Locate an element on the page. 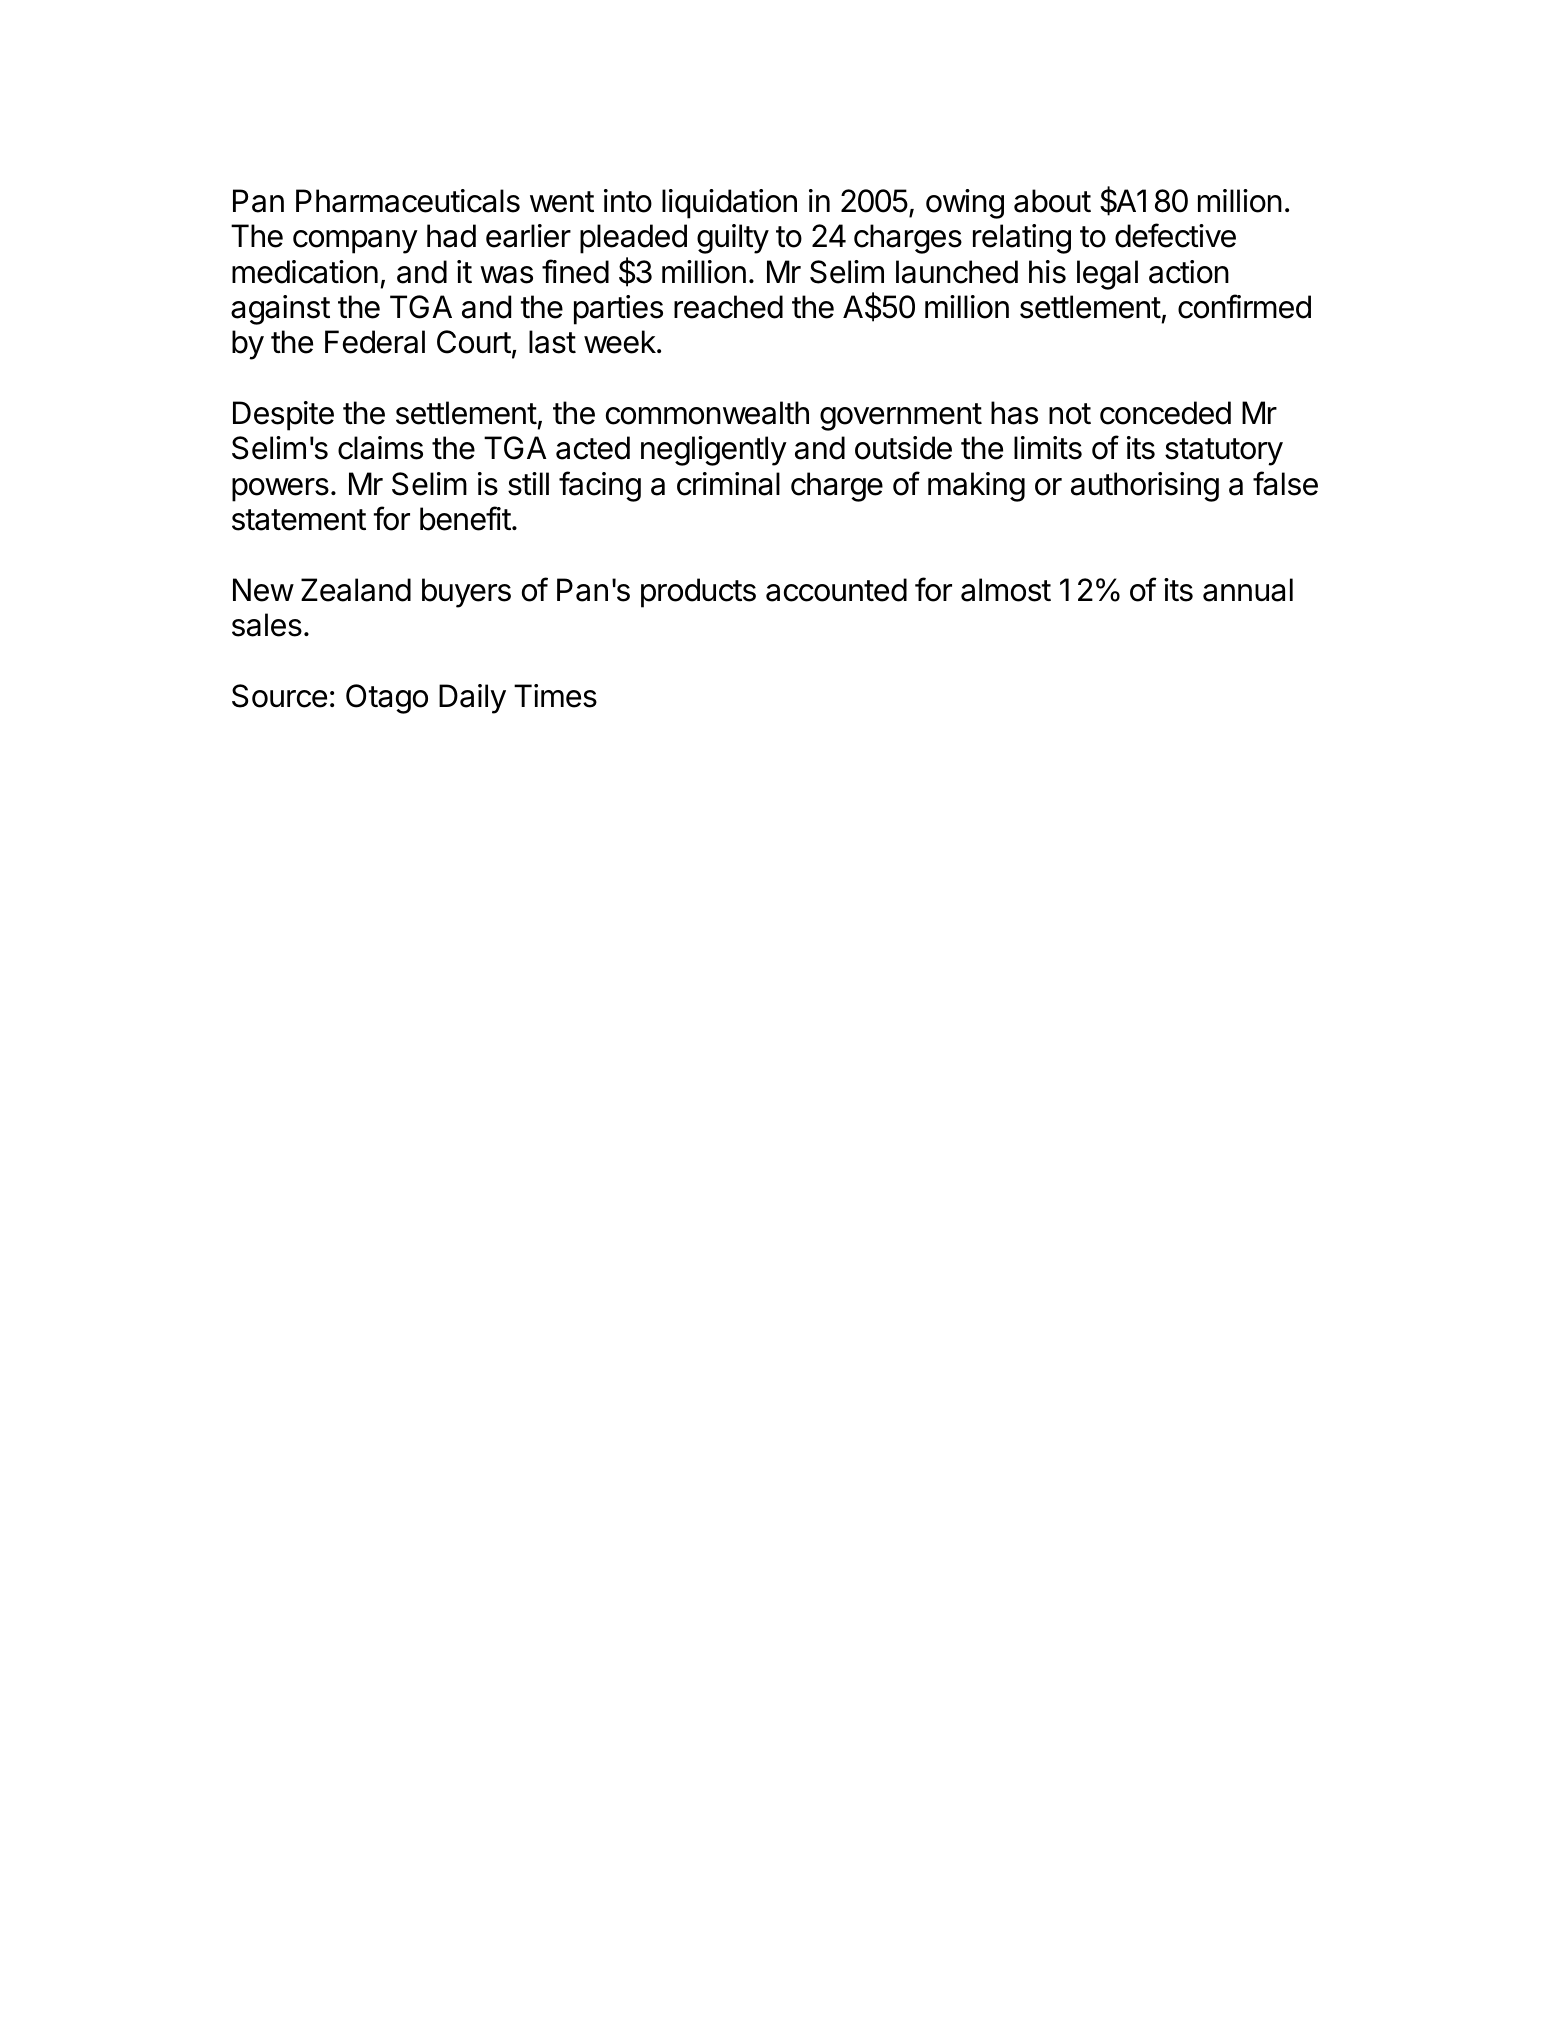 The image size is (1566, 2027). Otago is located at coordinates (387, 699).
